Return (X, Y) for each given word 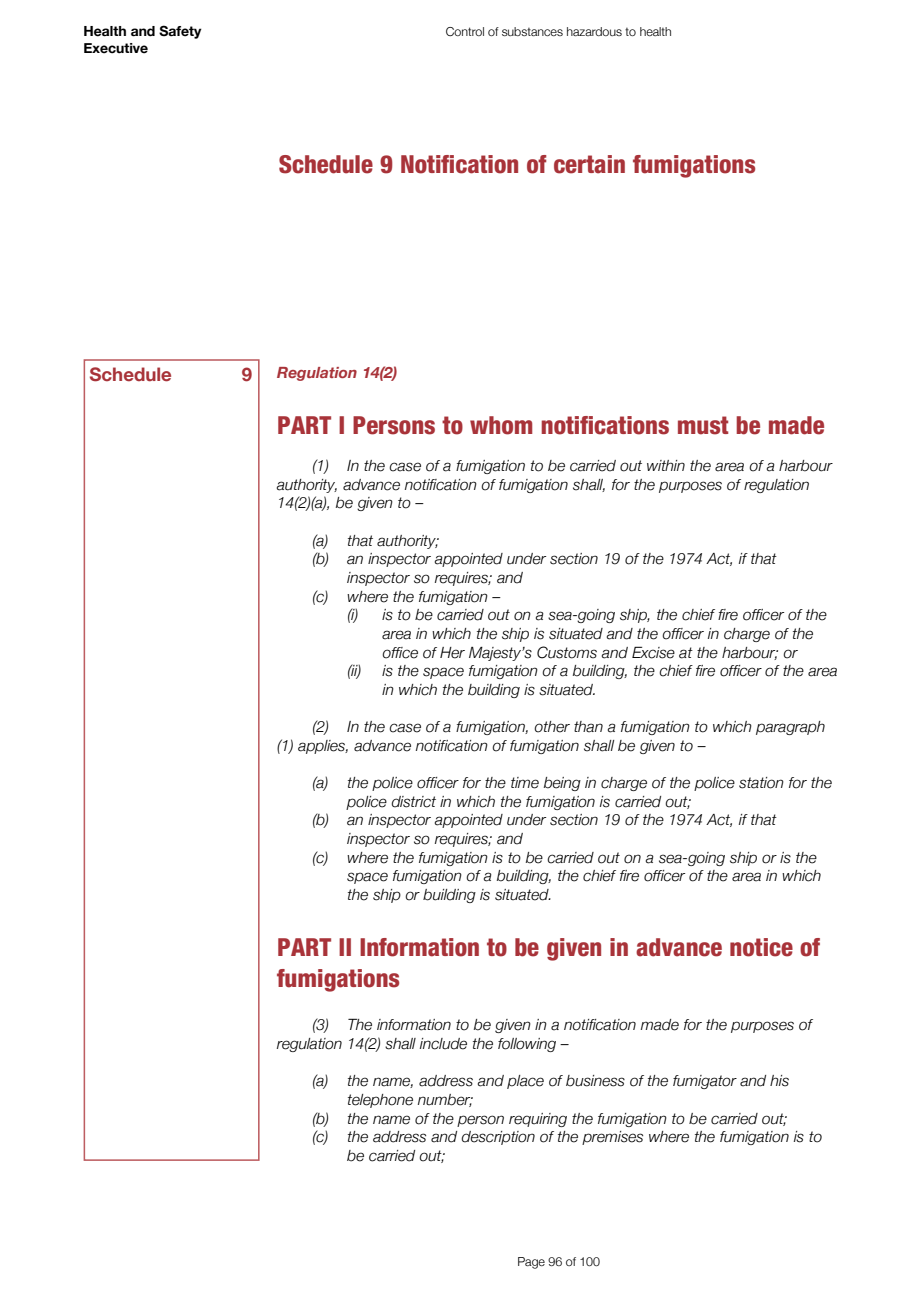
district (413, 802)
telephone (380, 1101)
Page (531, 1263)
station (761, 783)
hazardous (594, 31)
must (703, 425)
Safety (180, 32)
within (666, 465)
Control (465, 31)
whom (501, 425)
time (525, 783)
